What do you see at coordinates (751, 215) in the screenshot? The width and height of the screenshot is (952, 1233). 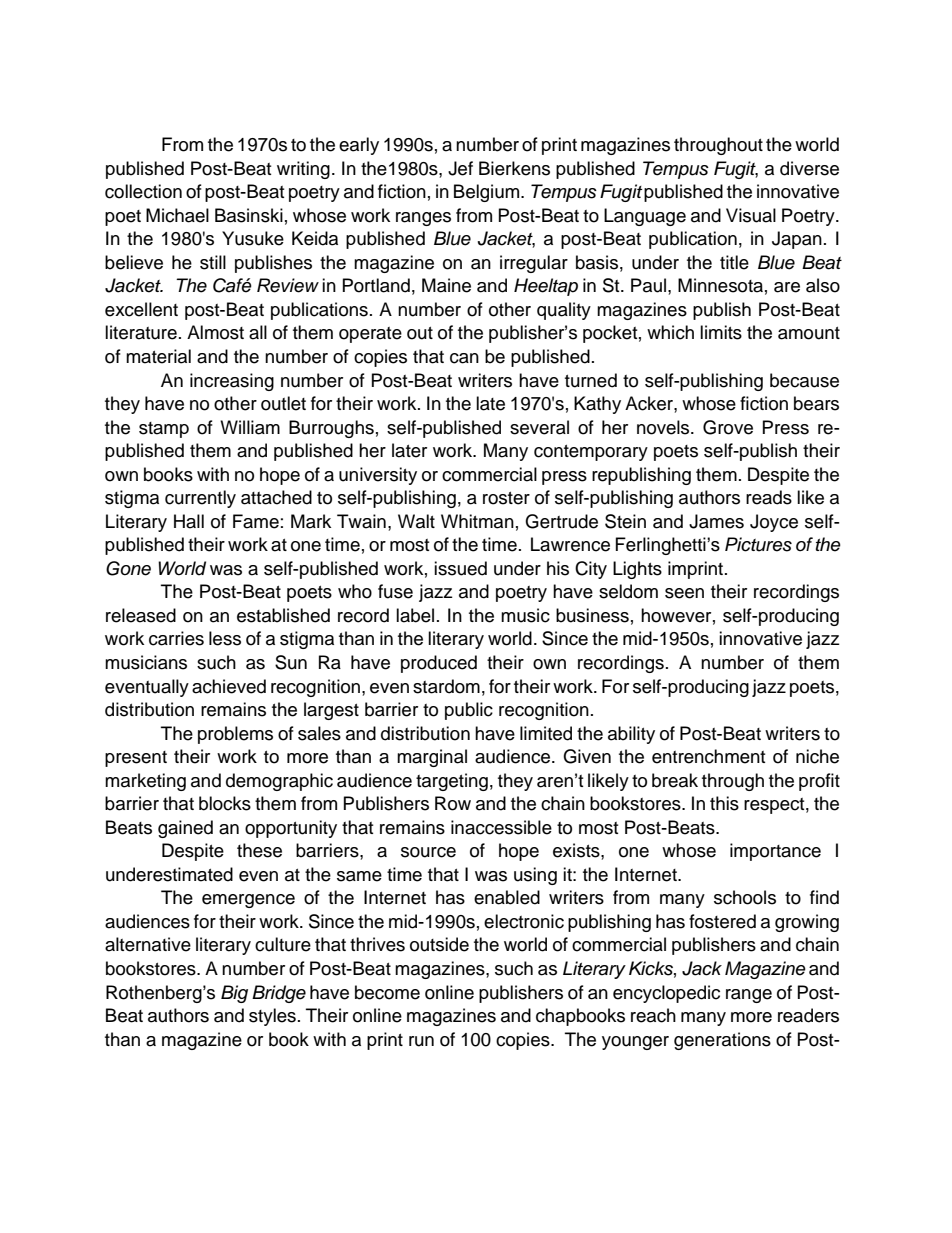 I see `Visual` at bounding box center [751, 215].
